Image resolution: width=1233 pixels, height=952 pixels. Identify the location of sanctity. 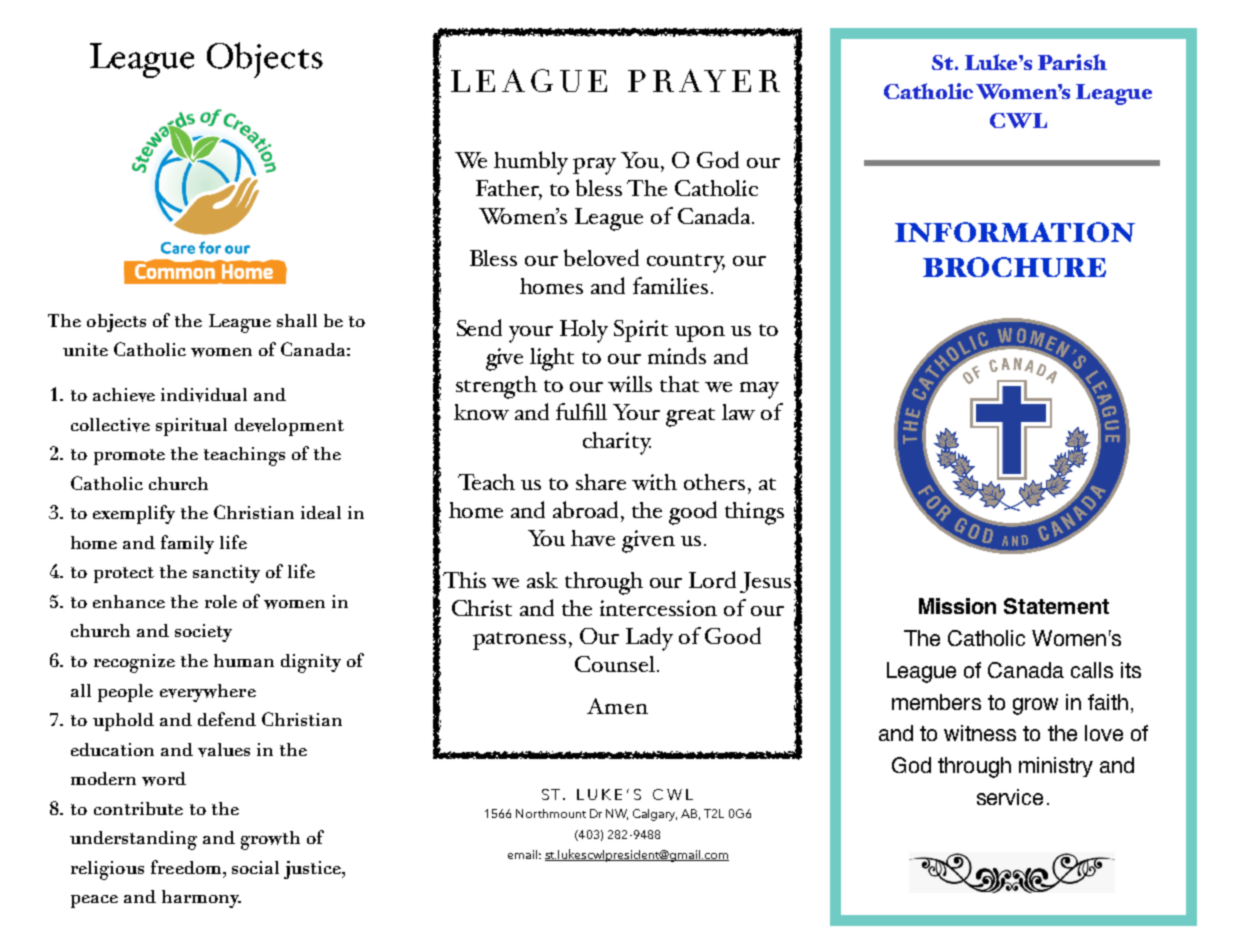
(226, 574).
